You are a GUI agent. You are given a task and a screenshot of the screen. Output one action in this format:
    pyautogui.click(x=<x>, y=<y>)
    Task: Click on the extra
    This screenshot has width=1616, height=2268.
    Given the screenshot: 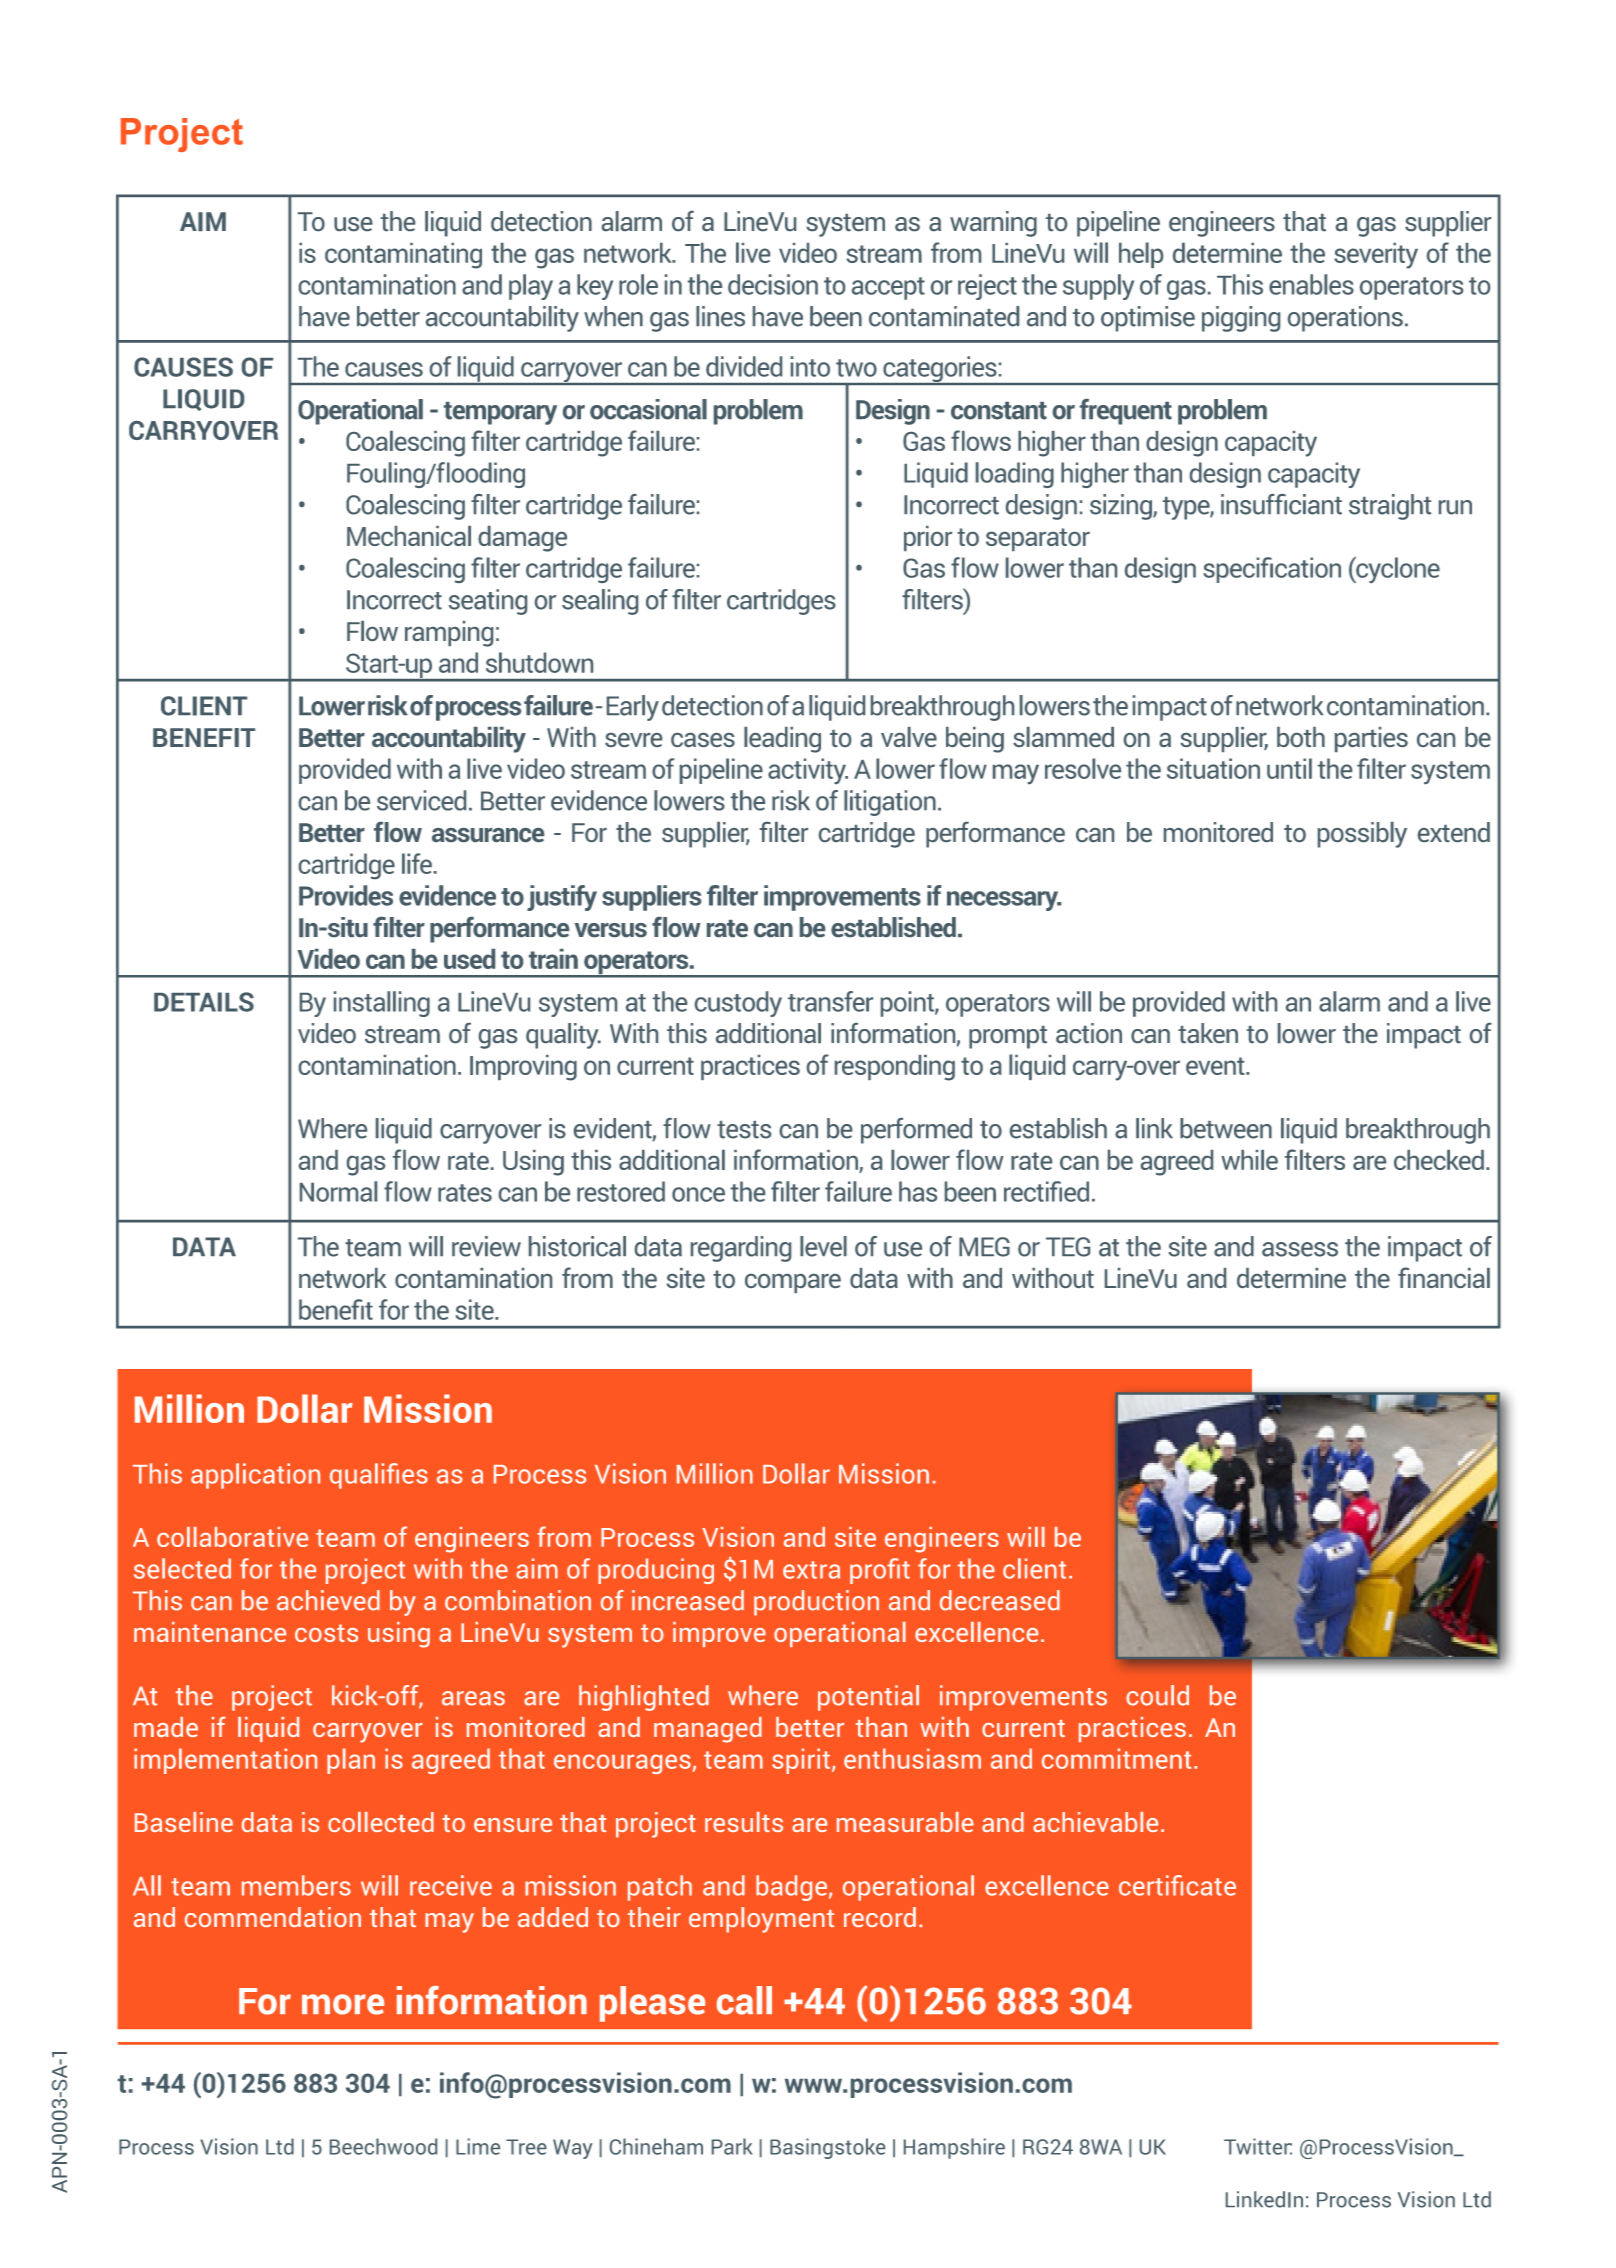 What is the action you would take?
    pyautogui.click(x=811, y=1570)
